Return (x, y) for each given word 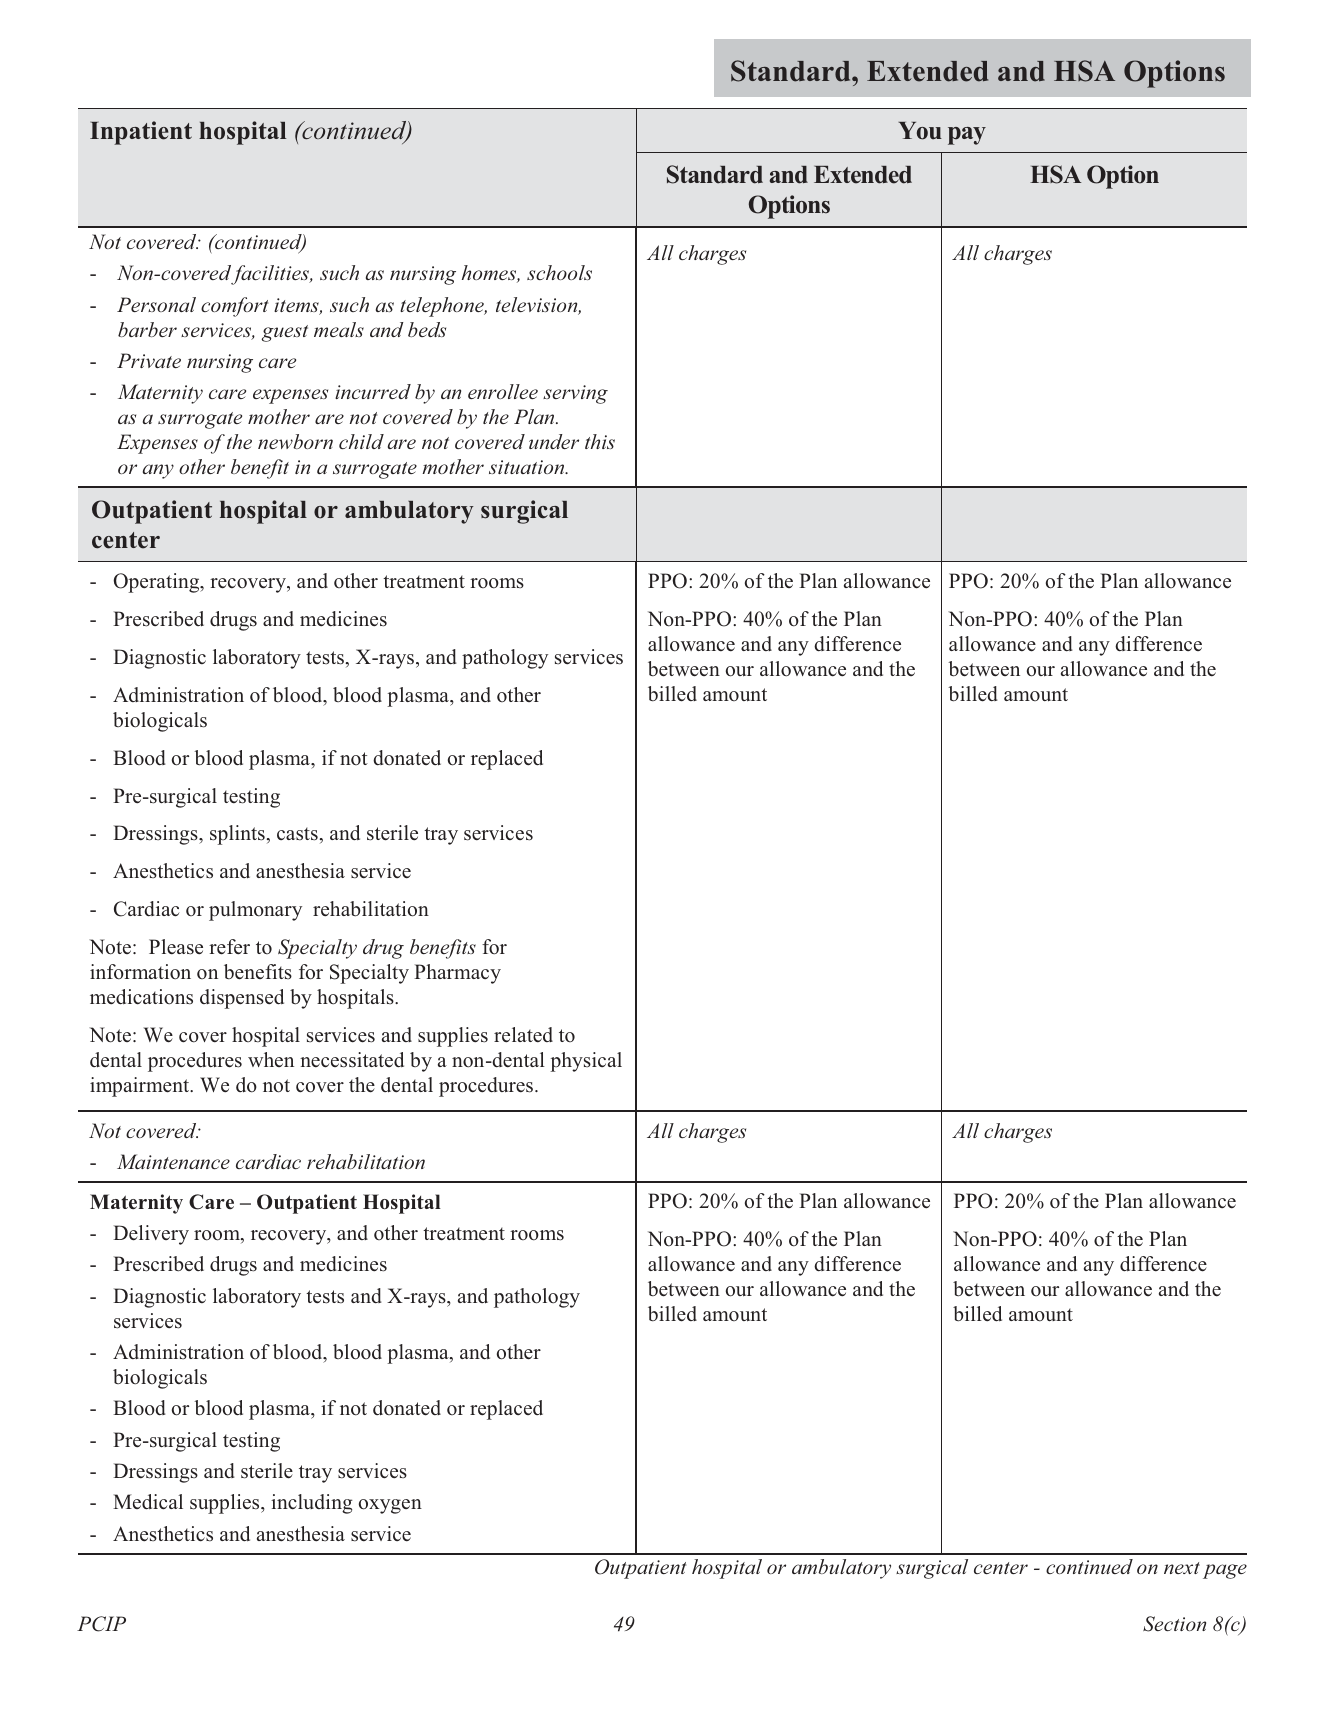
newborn (295, 441)
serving (575, 394)
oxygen (390, 1506)
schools (559, 272)
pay (967, 136)
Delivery (151, 1235)
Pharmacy (457, 974)
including (312, 1504)
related (523, 1035)
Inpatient (141, 133)
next (1182, 1568)
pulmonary (255, 911)
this (600, 441)
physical (586, 1062)
